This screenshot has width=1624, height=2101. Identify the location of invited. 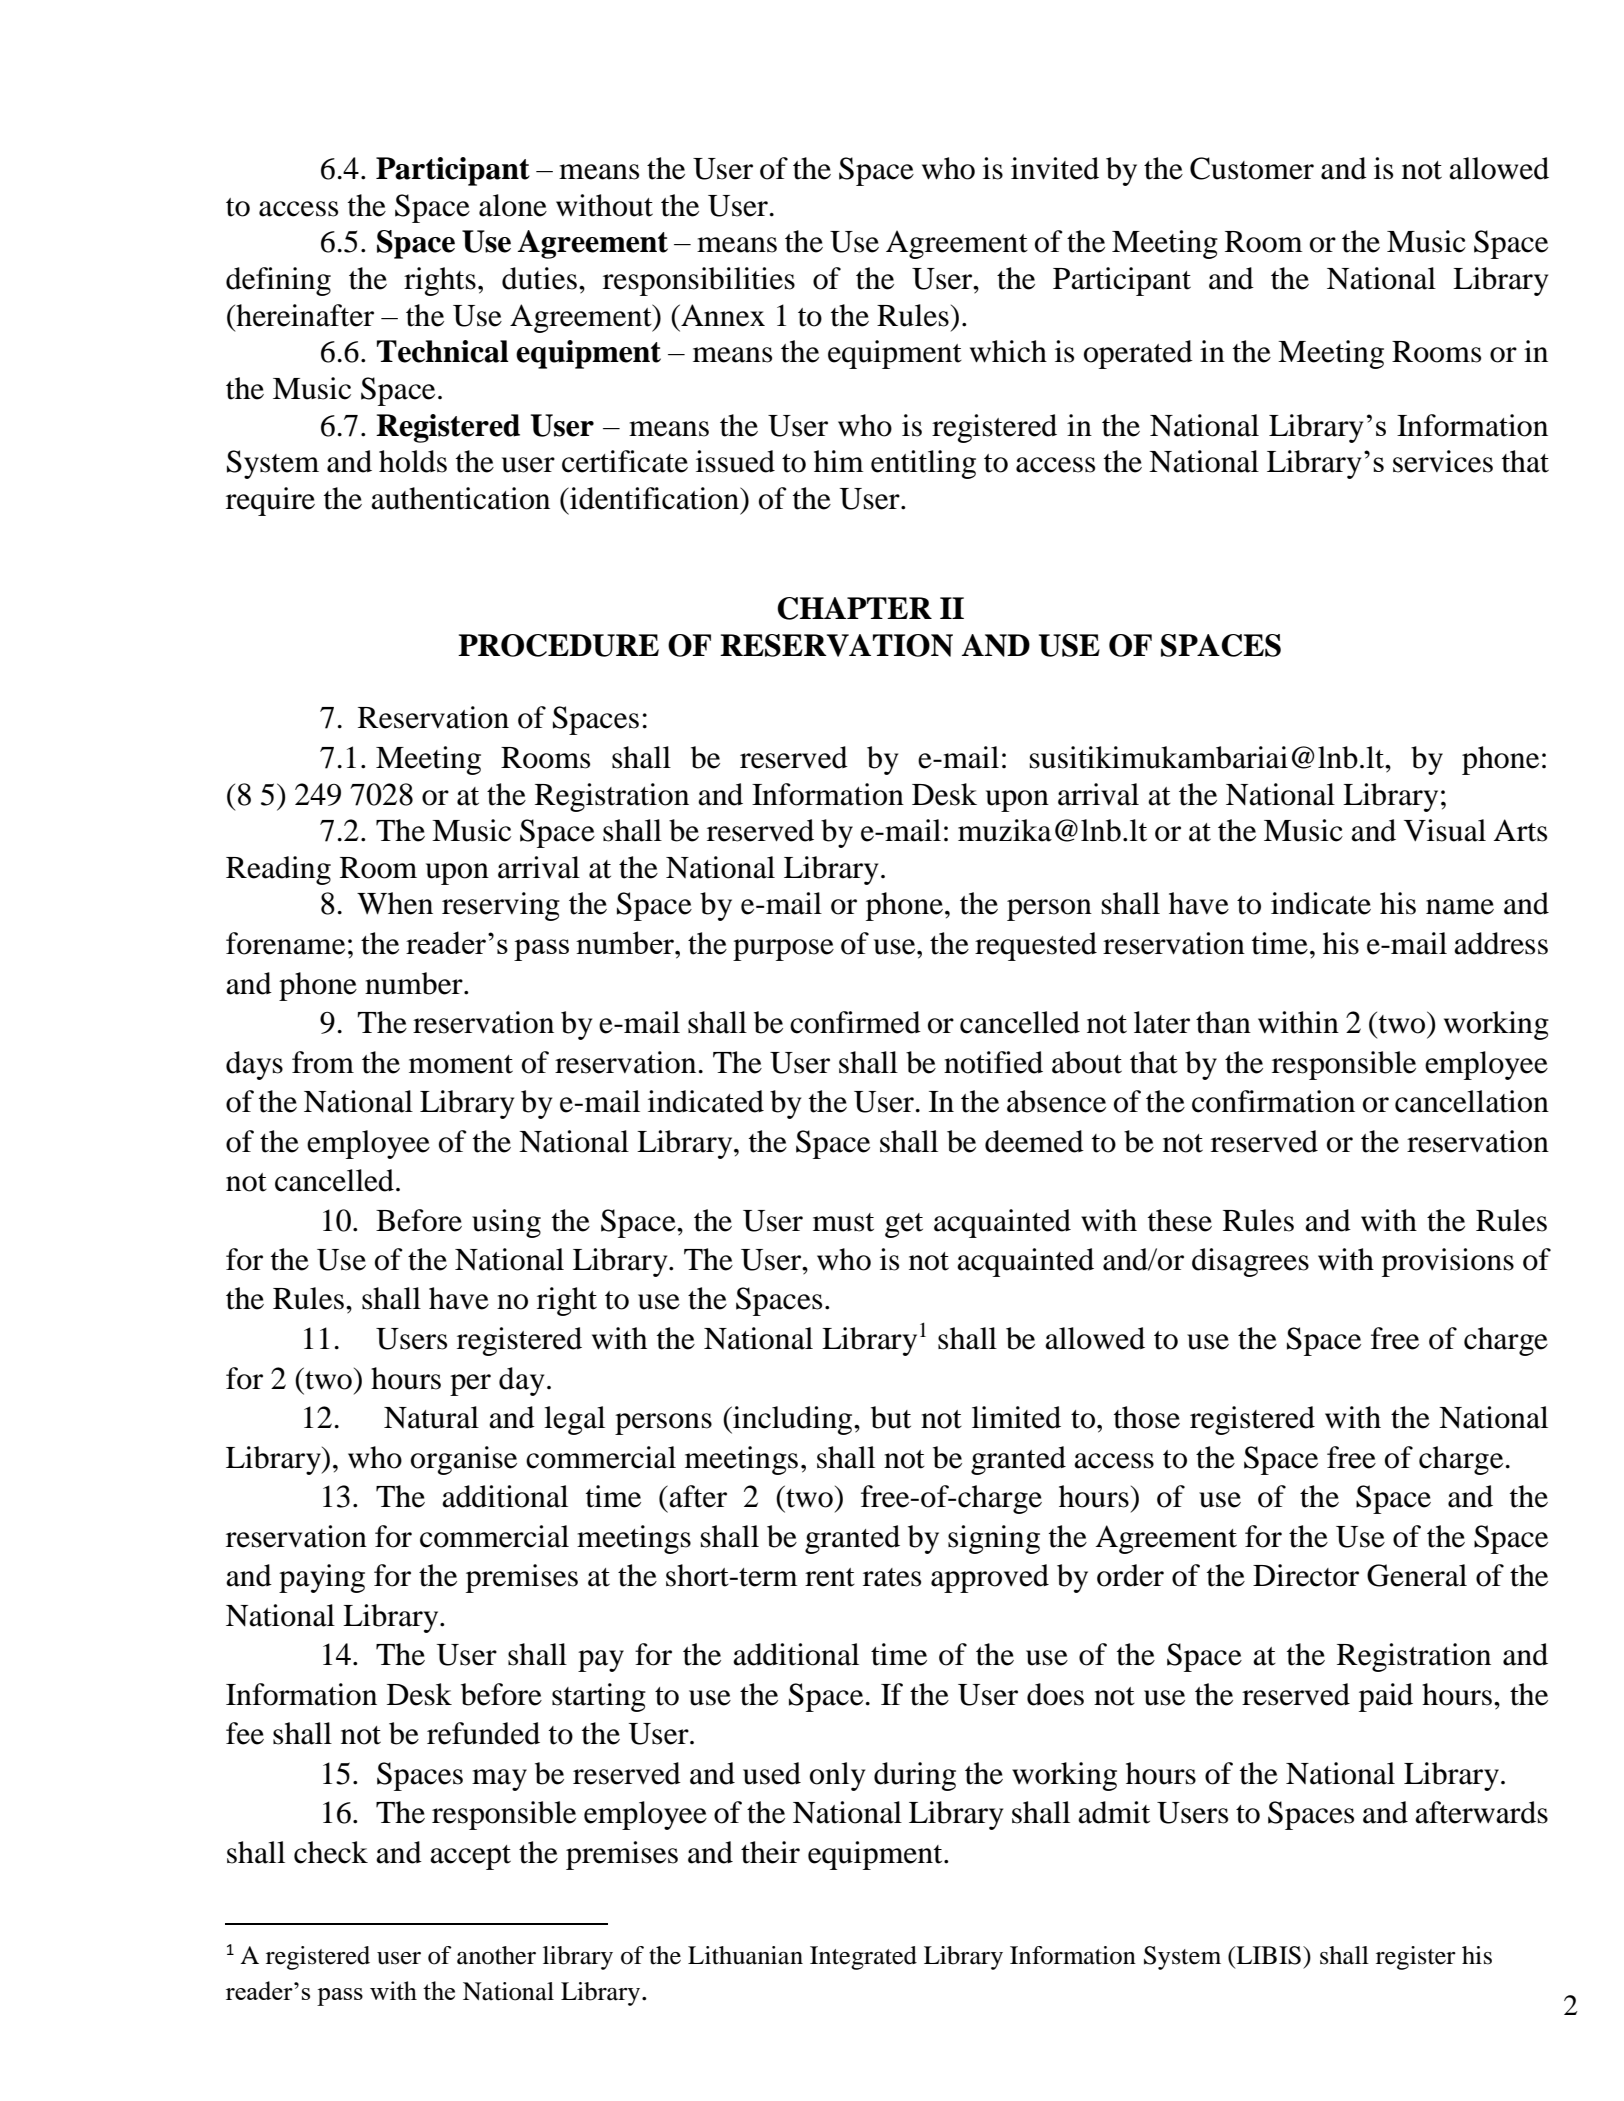
(1055, 168).
